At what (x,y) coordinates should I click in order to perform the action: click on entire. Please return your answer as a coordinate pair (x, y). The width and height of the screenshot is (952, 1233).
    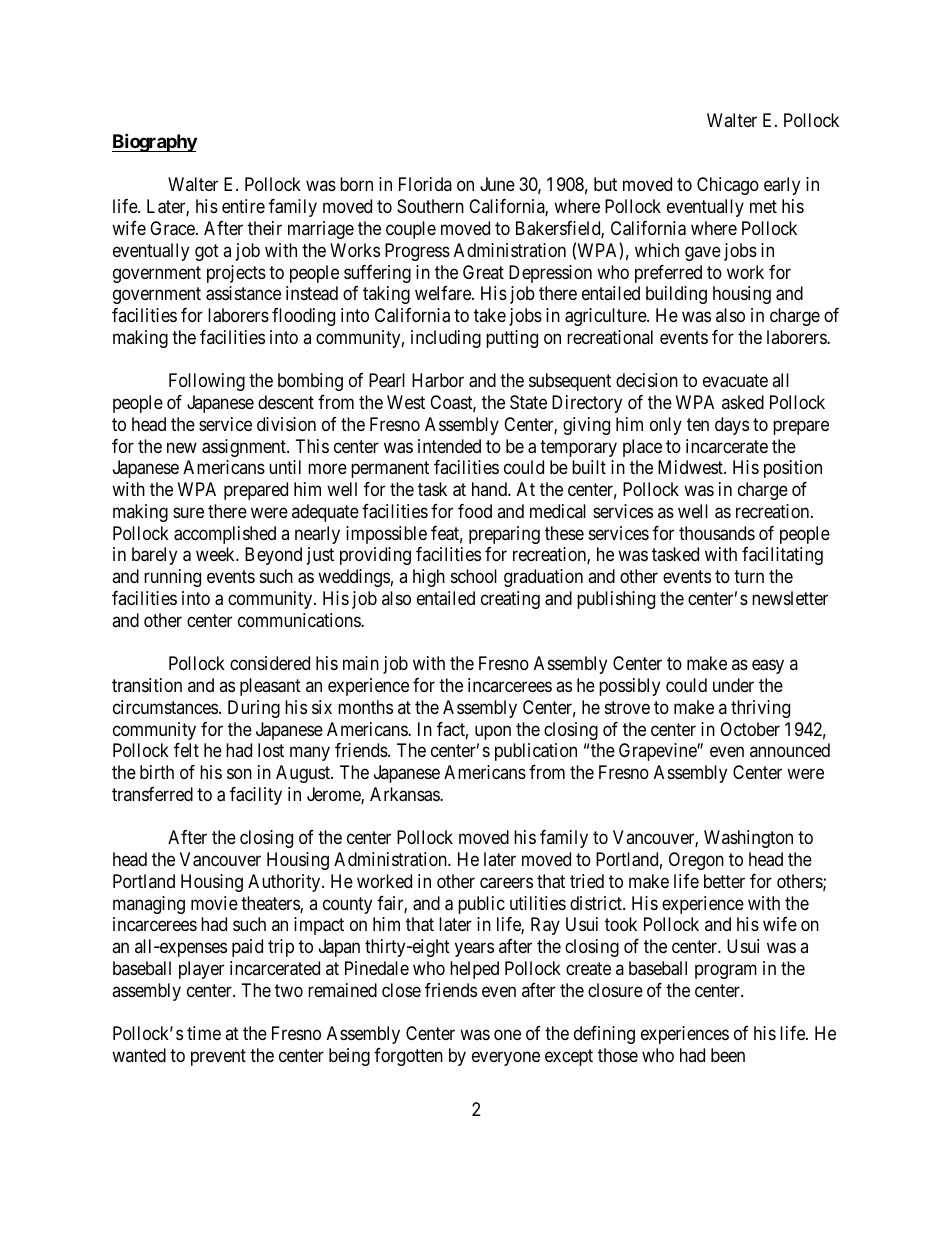
    Looking at the image, I should click on (243, 206).
